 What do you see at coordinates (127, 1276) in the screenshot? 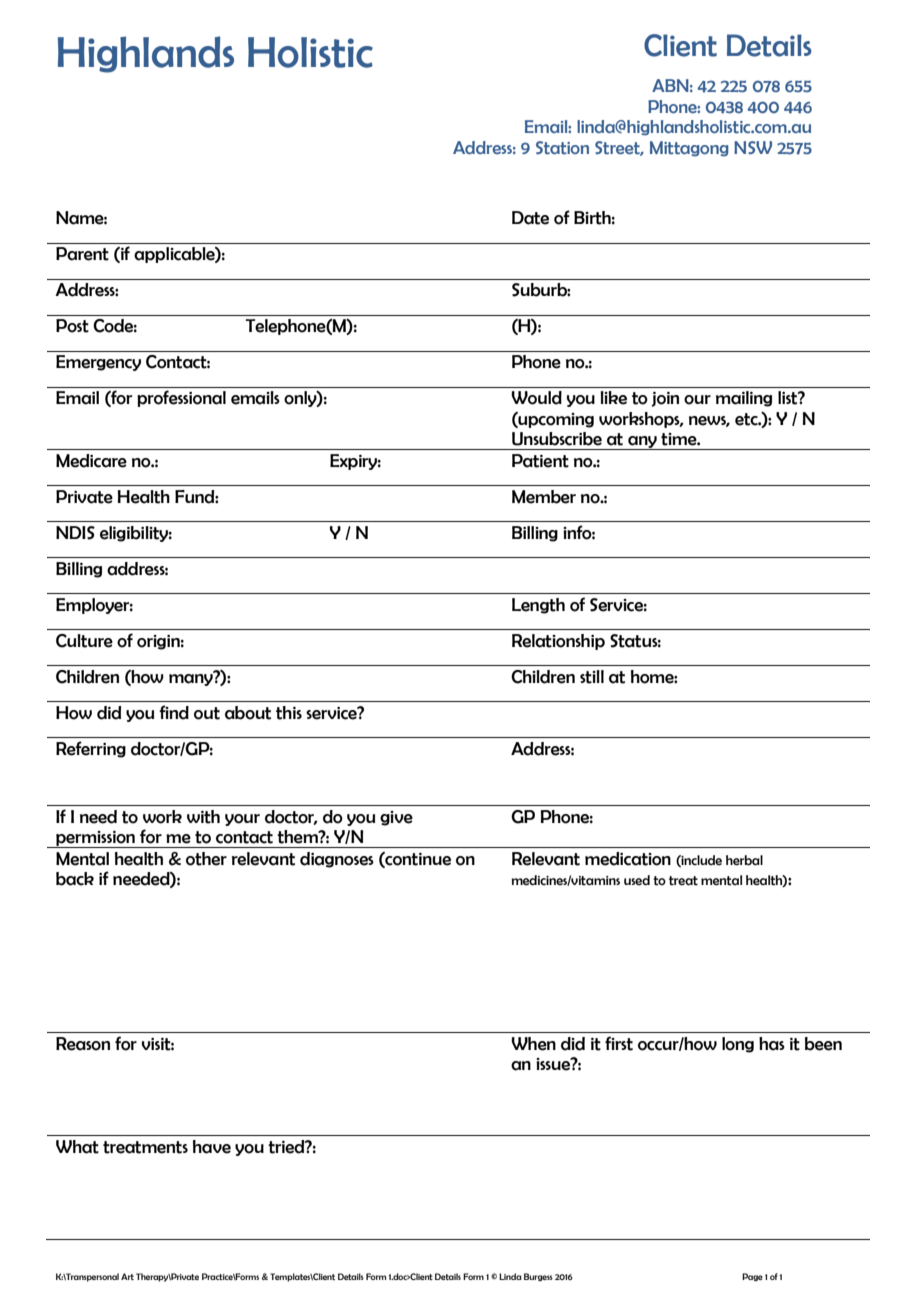
I see `Art` at bounding box center [127, 1276].
